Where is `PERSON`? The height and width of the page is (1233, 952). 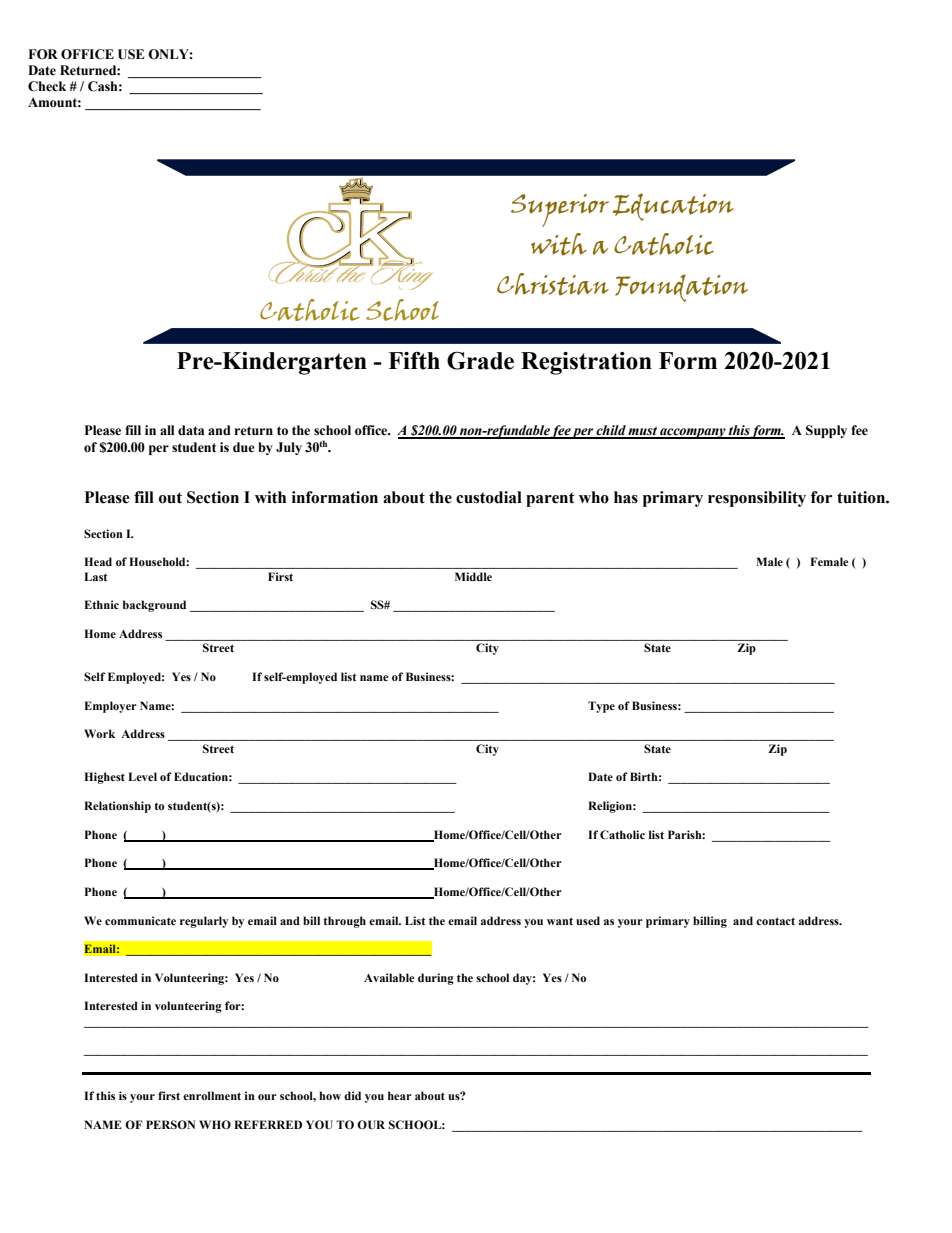 PERSON is located at coordinates (170, 1124).
